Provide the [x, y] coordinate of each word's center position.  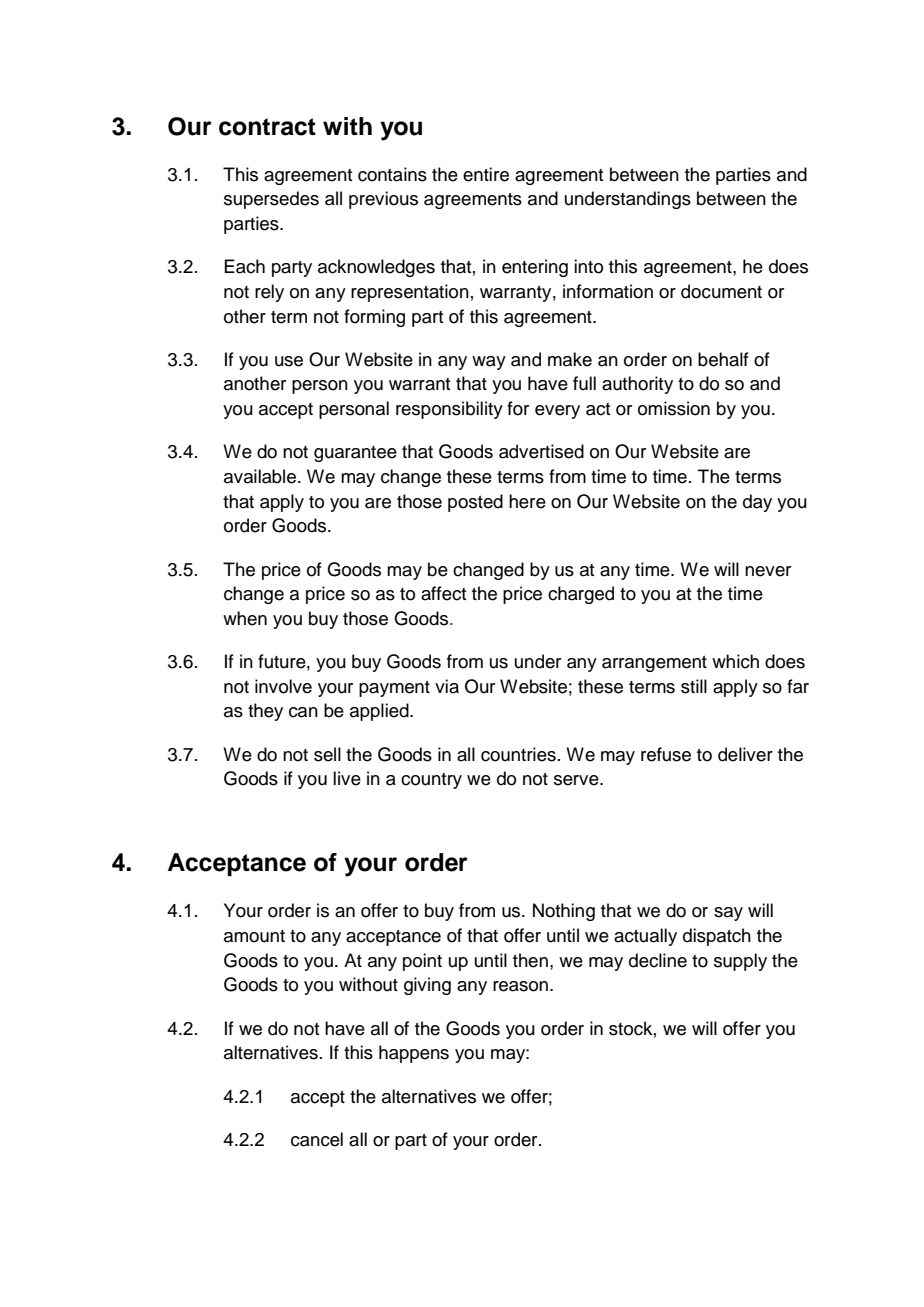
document [721, 291]
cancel [317, 1139]
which [735, 661]
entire [486, 174]
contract [267, 127]
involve [283, 686]
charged [581, 595]
